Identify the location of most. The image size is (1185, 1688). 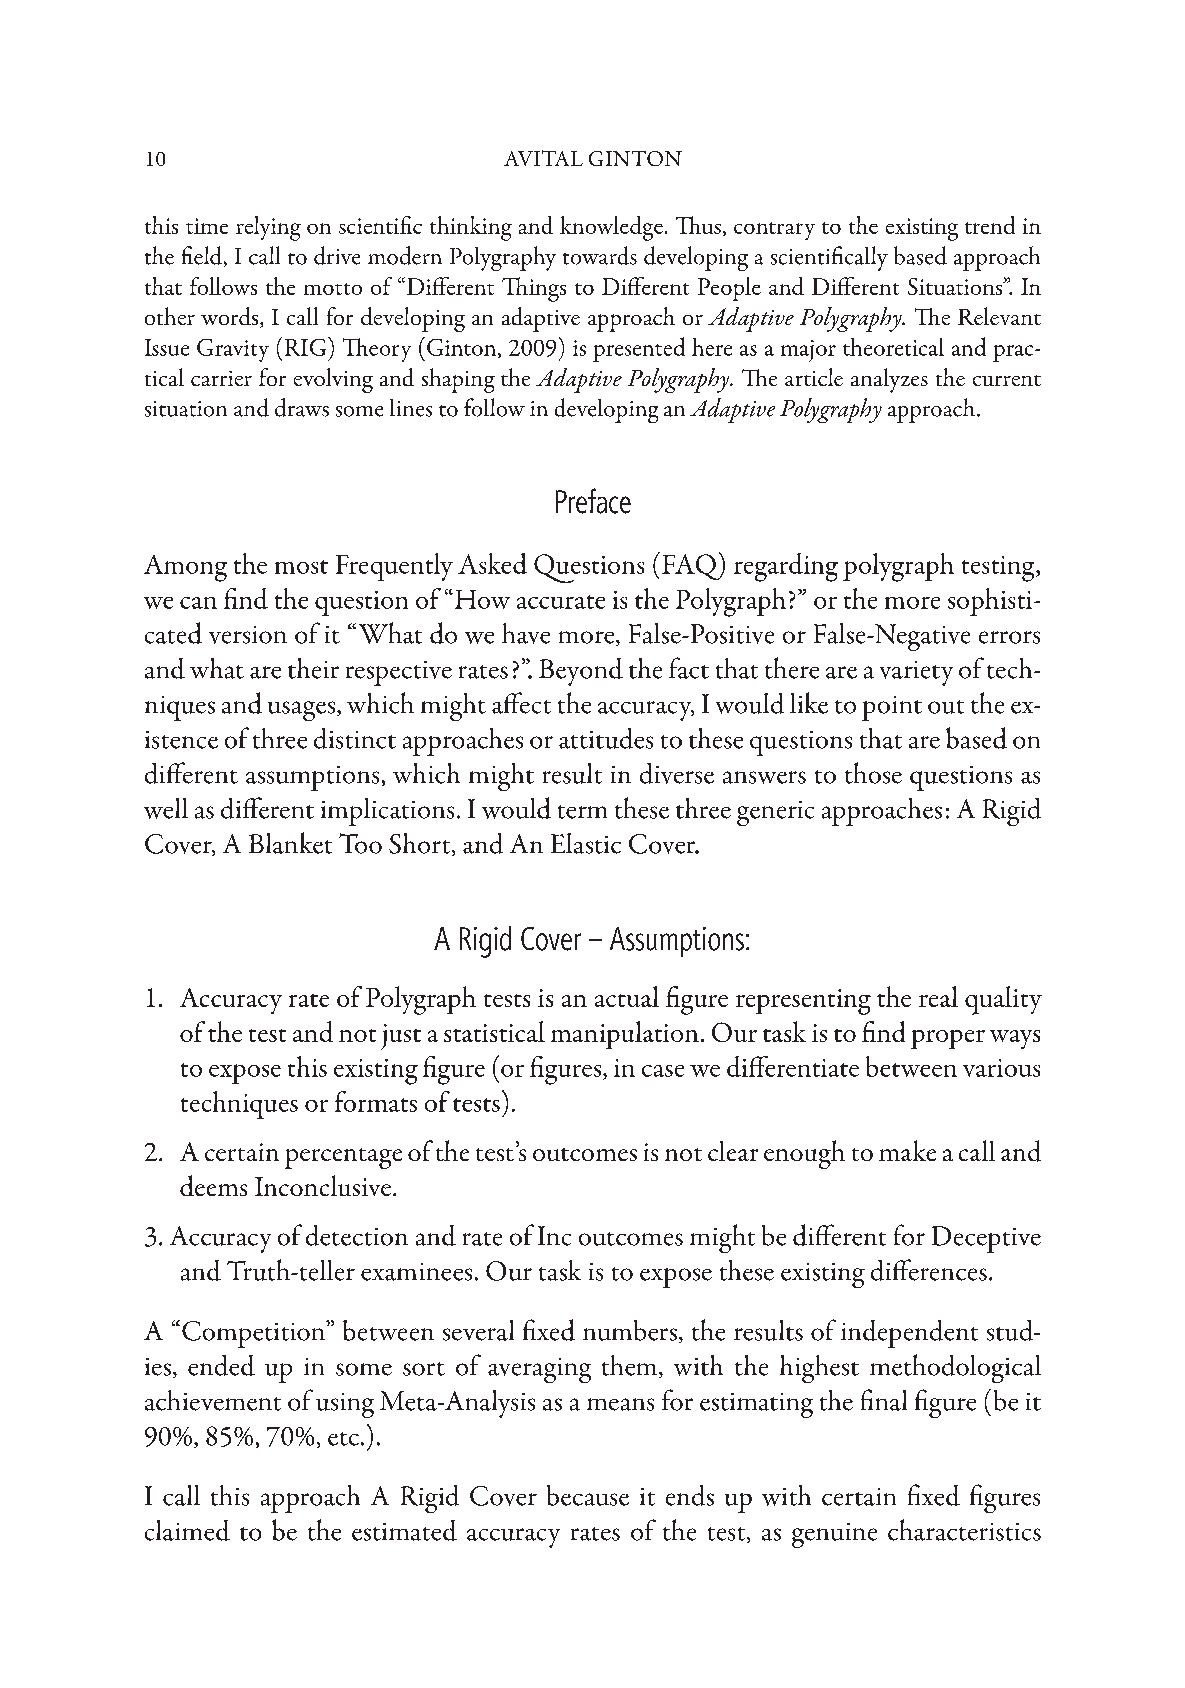
(301, 567).
